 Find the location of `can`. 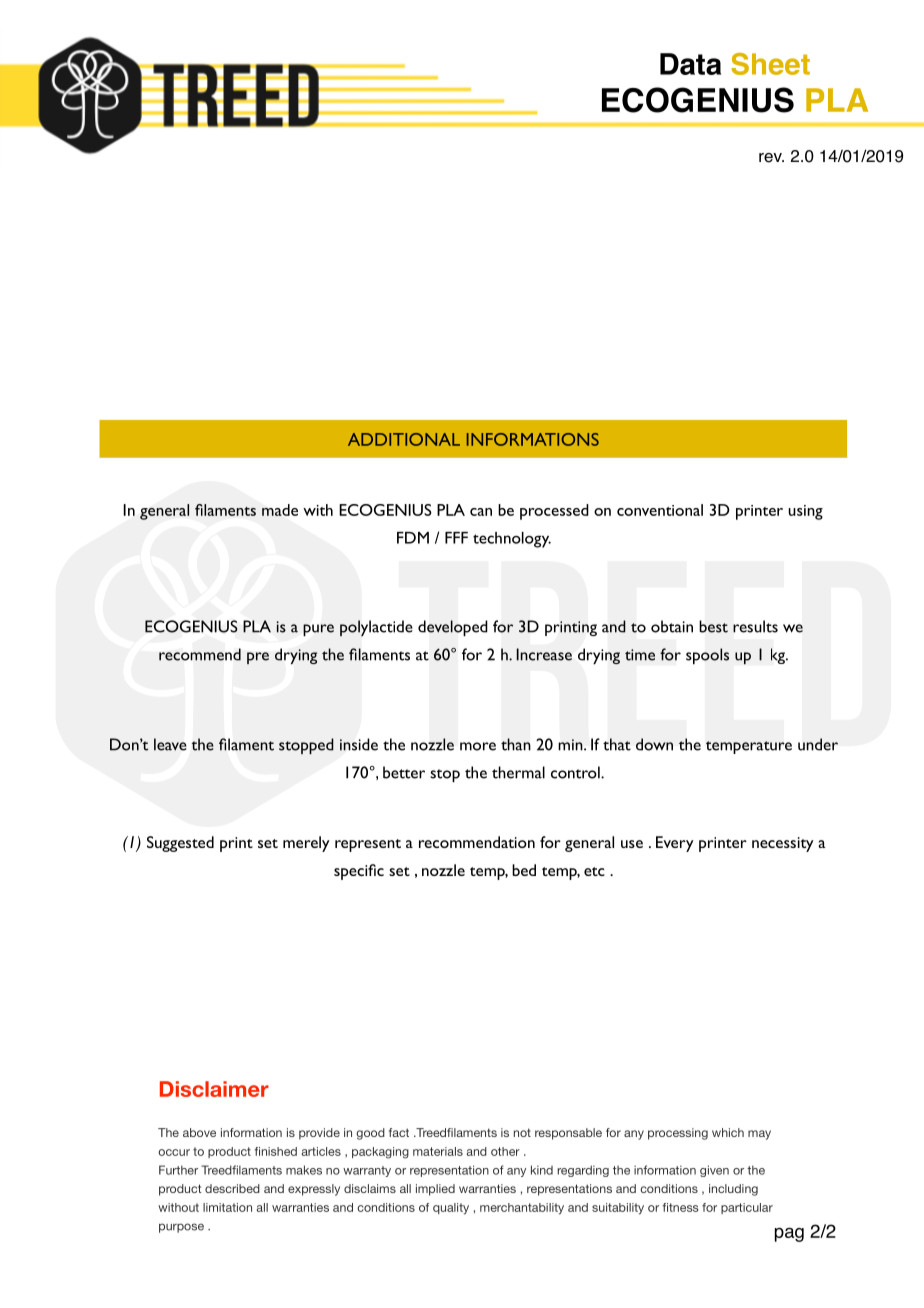

can is located at coordinates (481, 512).
